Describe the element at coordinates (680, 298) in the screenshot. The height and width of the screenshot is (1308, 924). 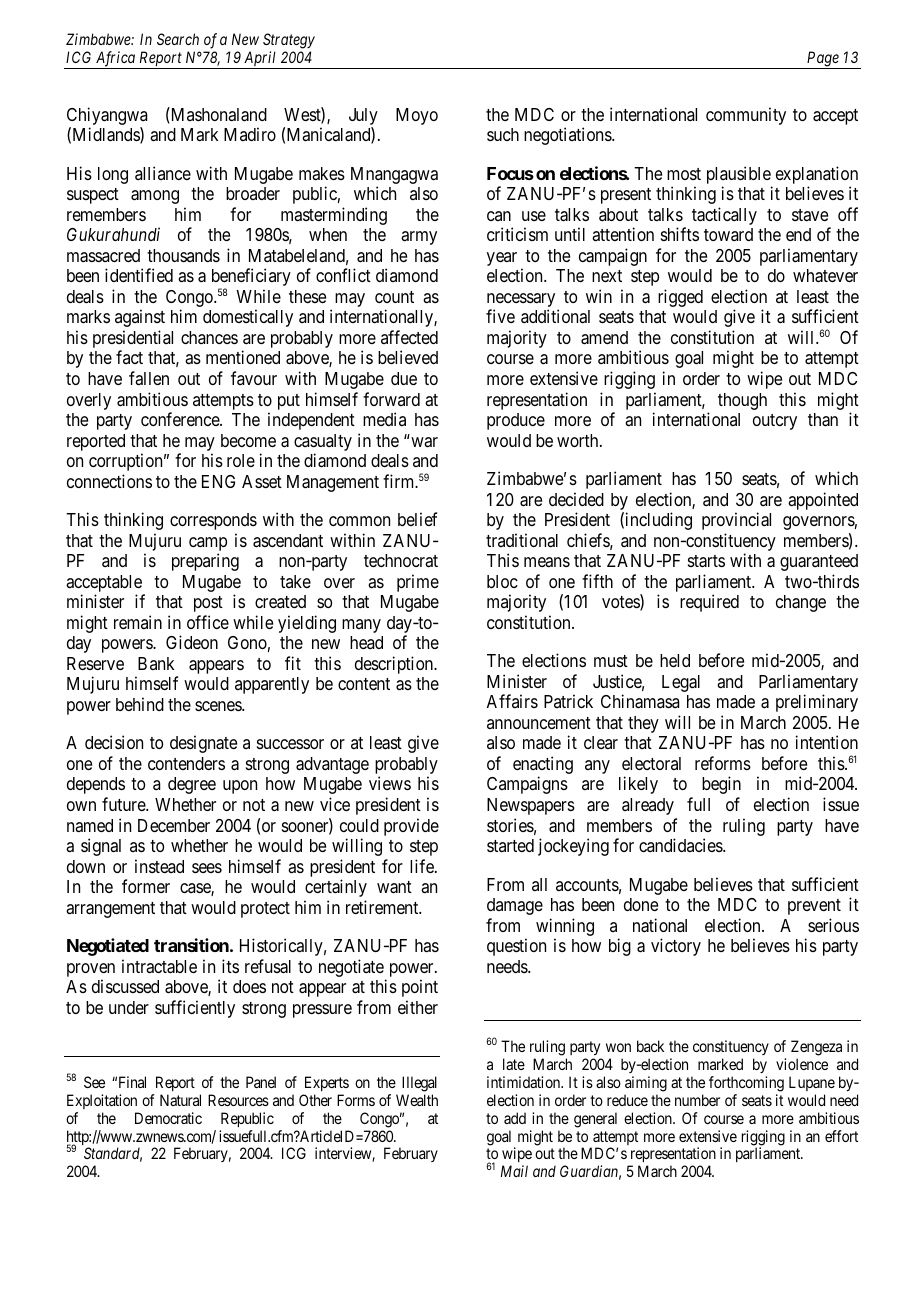
I see `rigged` at that location.
